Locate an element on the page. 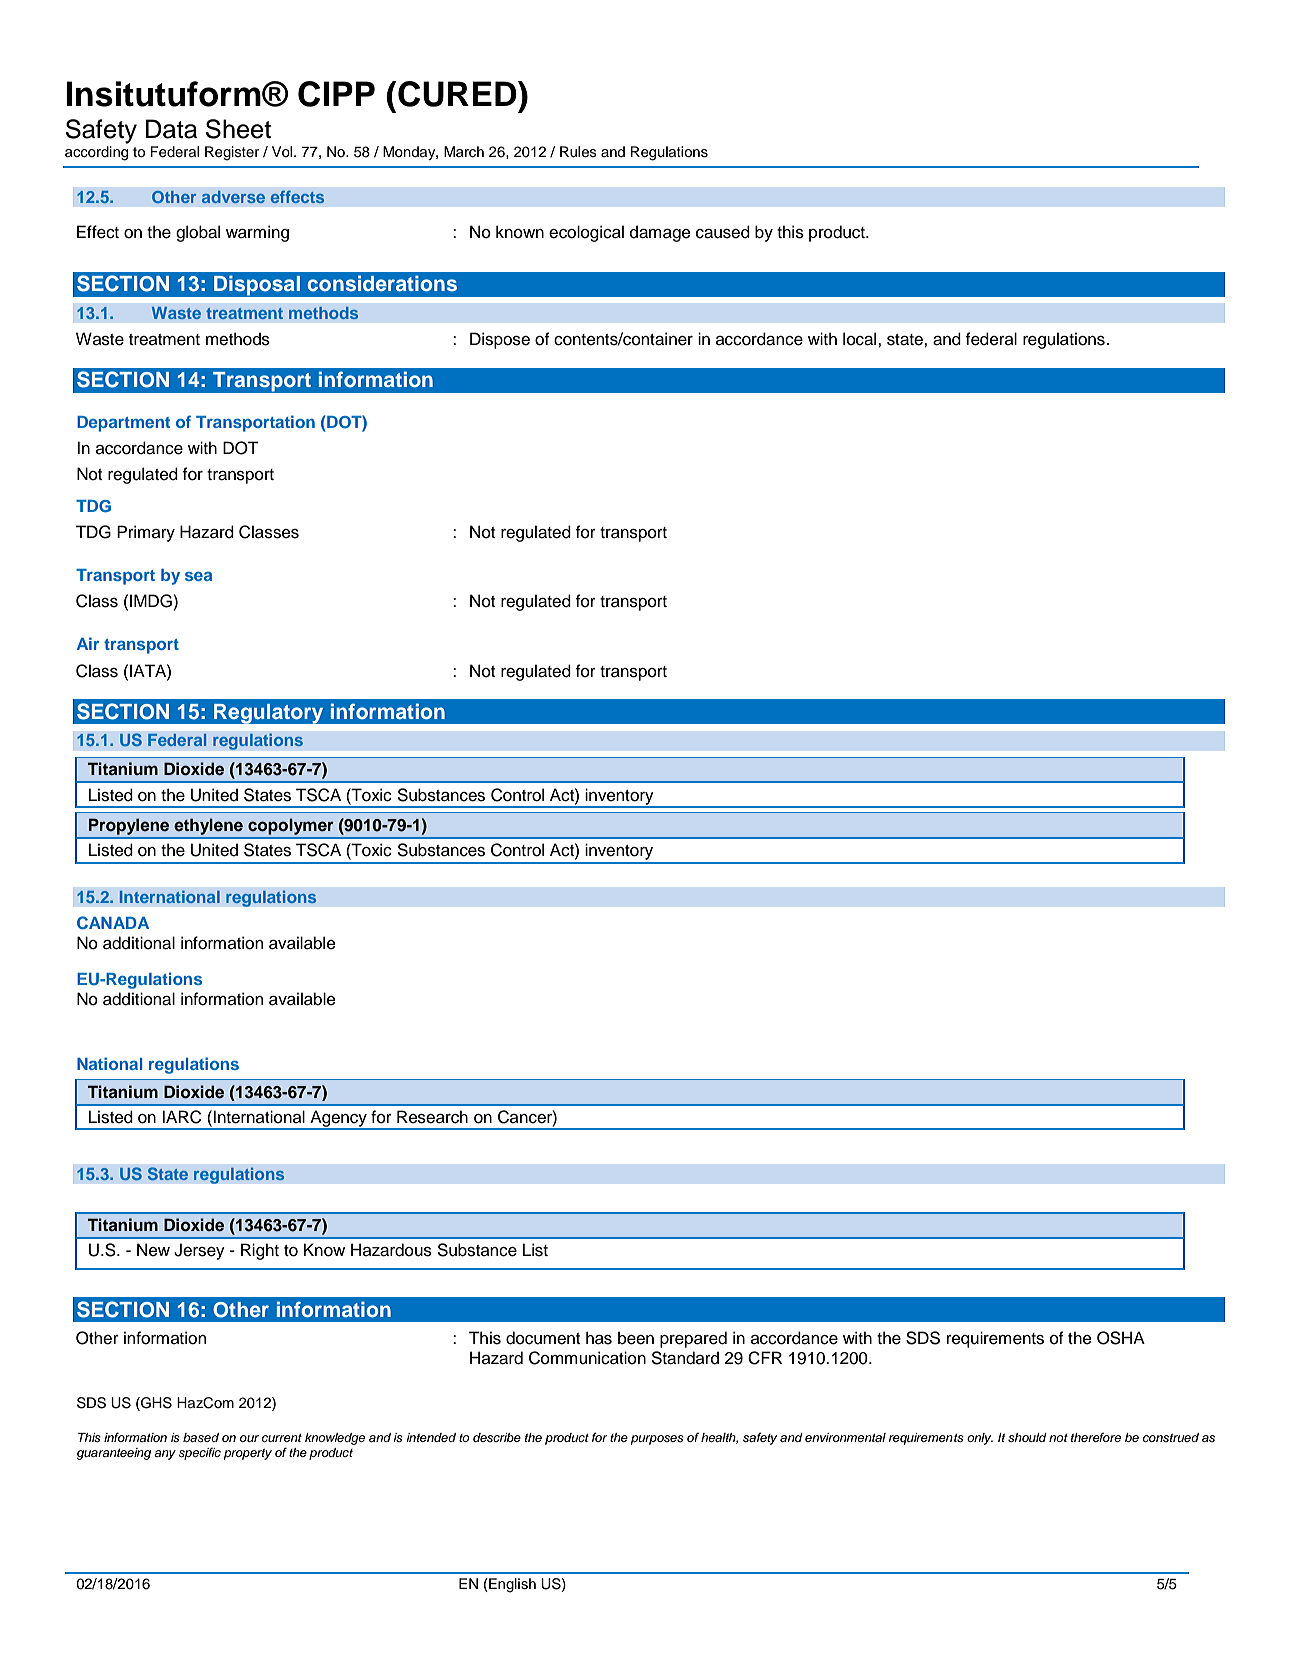 This image has height=1679, width=1298. Sheet is located at coordinates (238, 129).
